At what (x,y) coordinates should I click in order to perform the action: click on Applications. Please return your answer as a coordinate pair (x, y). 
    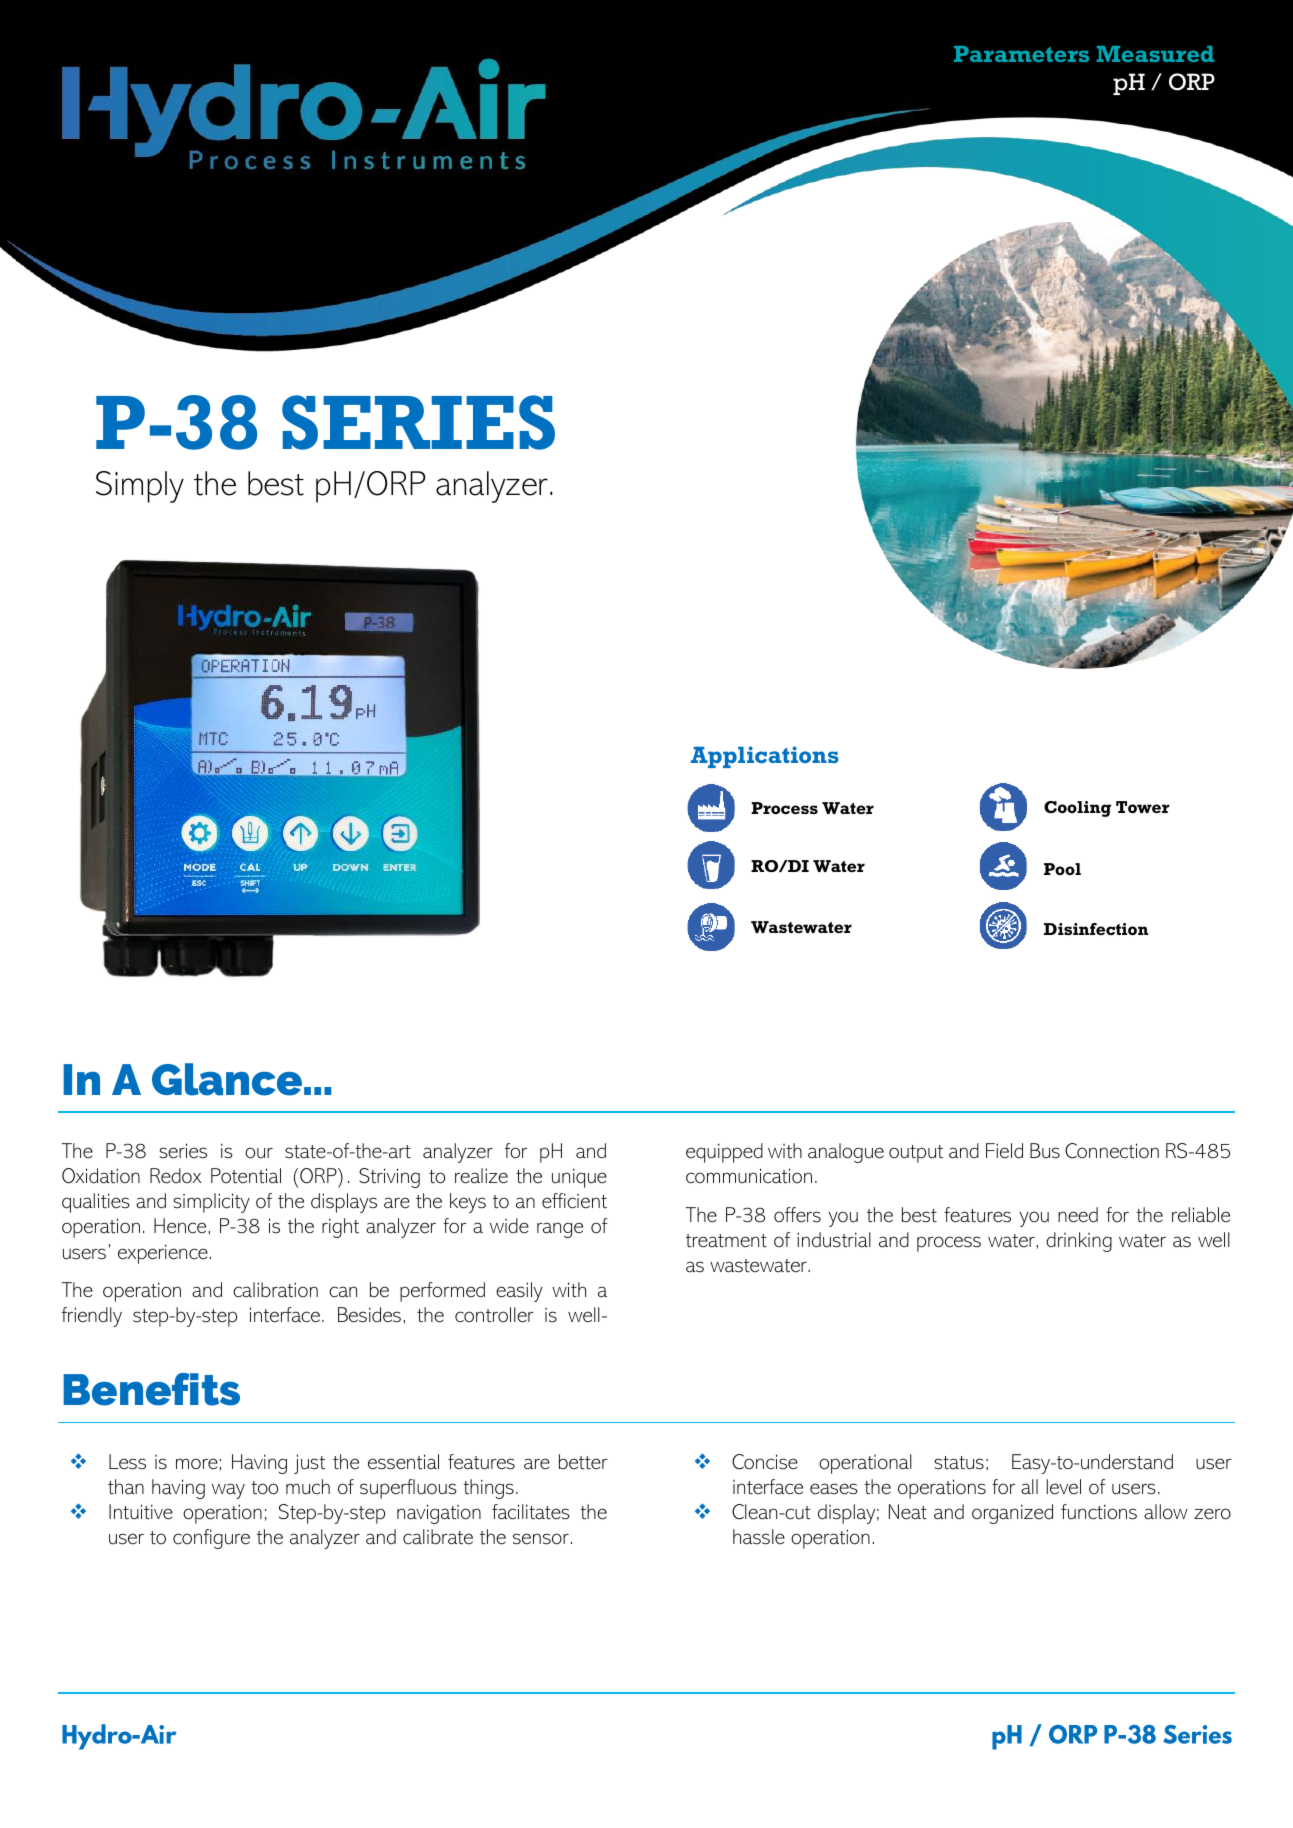
    Looking at the image, I should click on (764, 757).
